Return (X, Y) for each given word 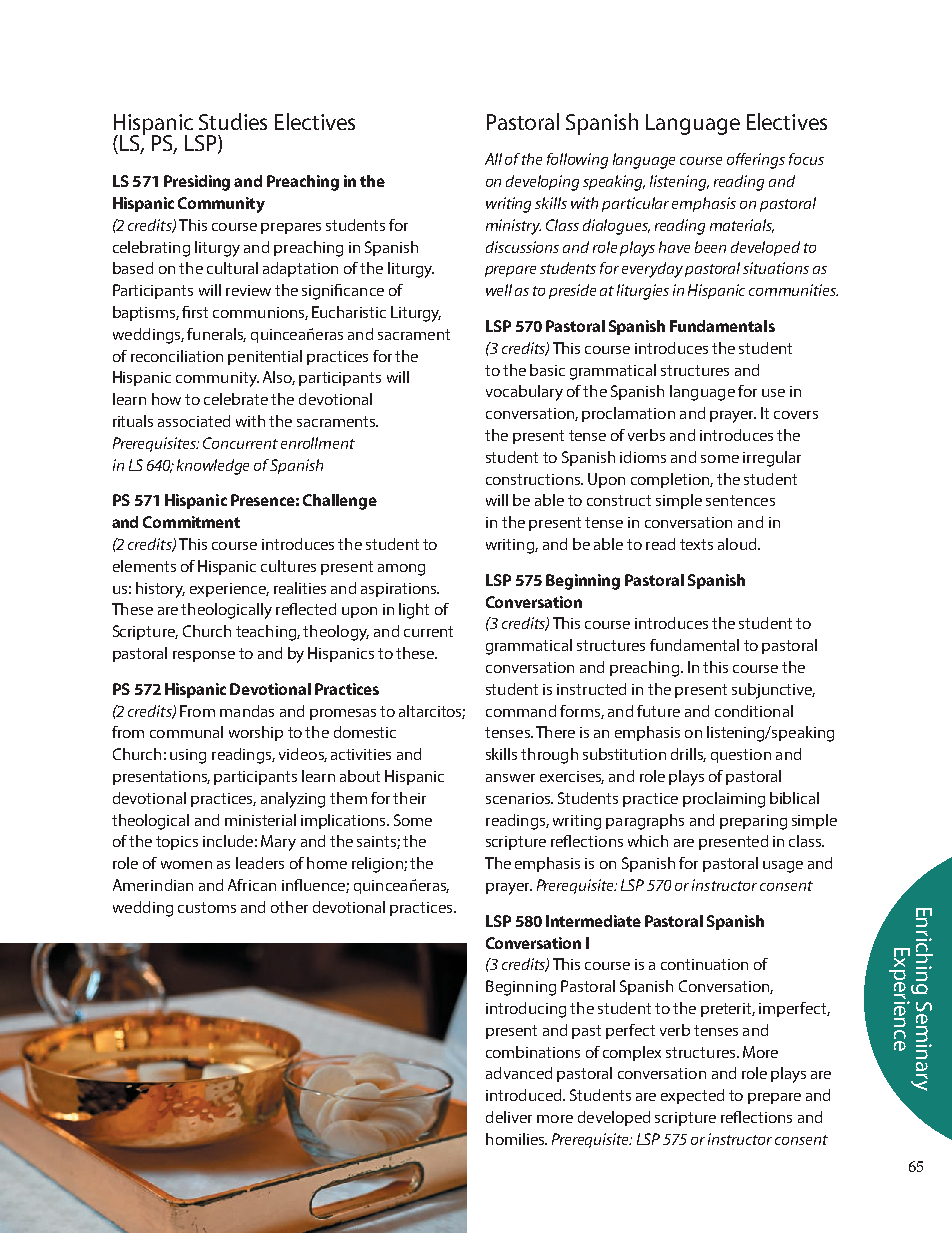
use (773, 393)
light (414, 611)
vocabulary (524, 393)
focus (806, 159)
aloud (738, 544)
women (186, 865)
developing (542, 183)
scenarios (519, 798)
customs (207, 907)
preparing (753, 822)
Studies (233, 121)
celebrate (236, 399)
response (204, 656)
